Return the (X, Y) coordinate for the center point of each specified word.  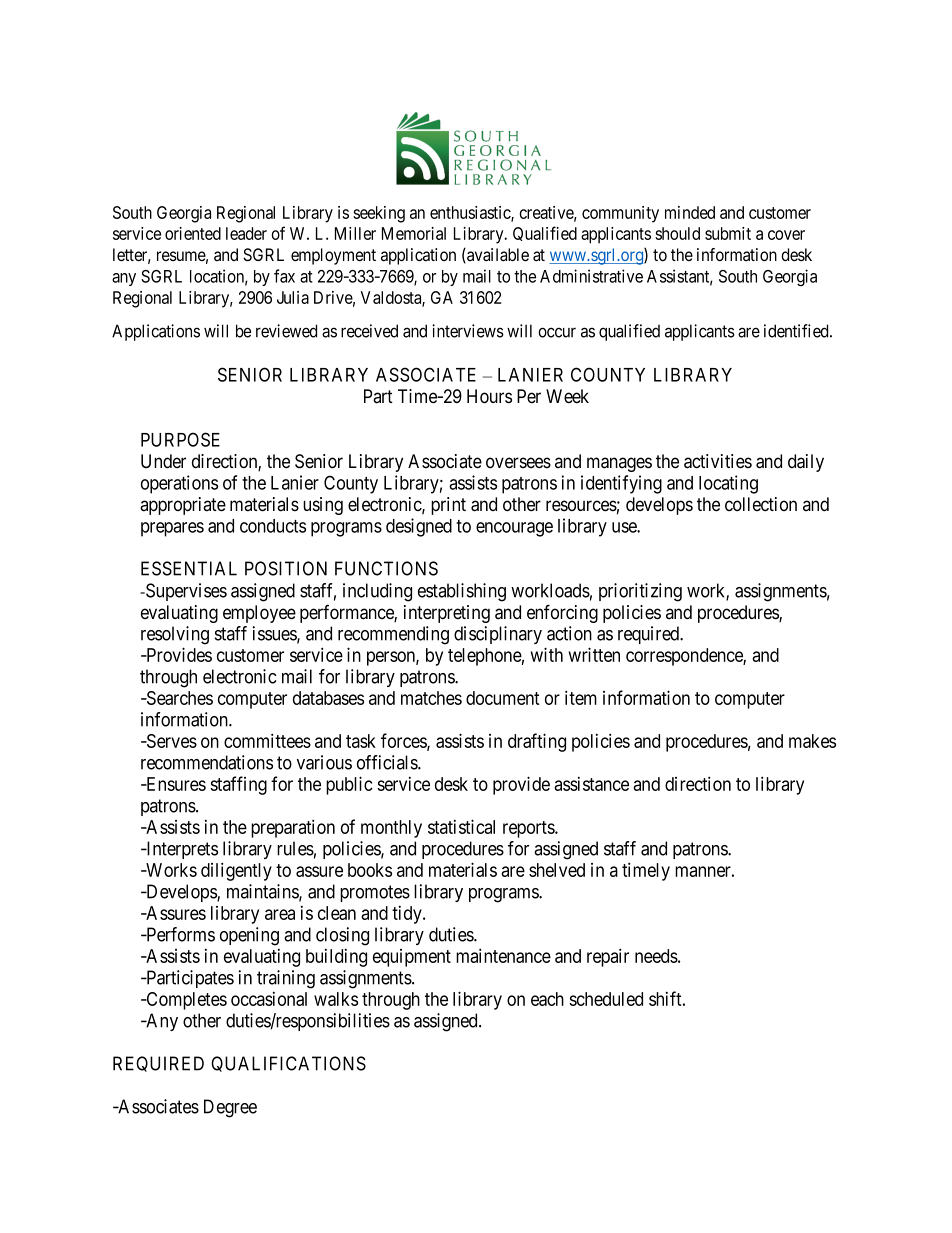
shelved (557, 870)
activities (718, 461)
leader (246, 233)
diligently (236, 871)
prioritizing (640, 592)
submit (728, 233)
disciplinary (498, 635)
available (497, 255)
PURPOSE (180, 439)
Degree (230, 1108)
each (547, 999)
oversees (518, 463)
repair (608, 957)
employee (259, 614)
